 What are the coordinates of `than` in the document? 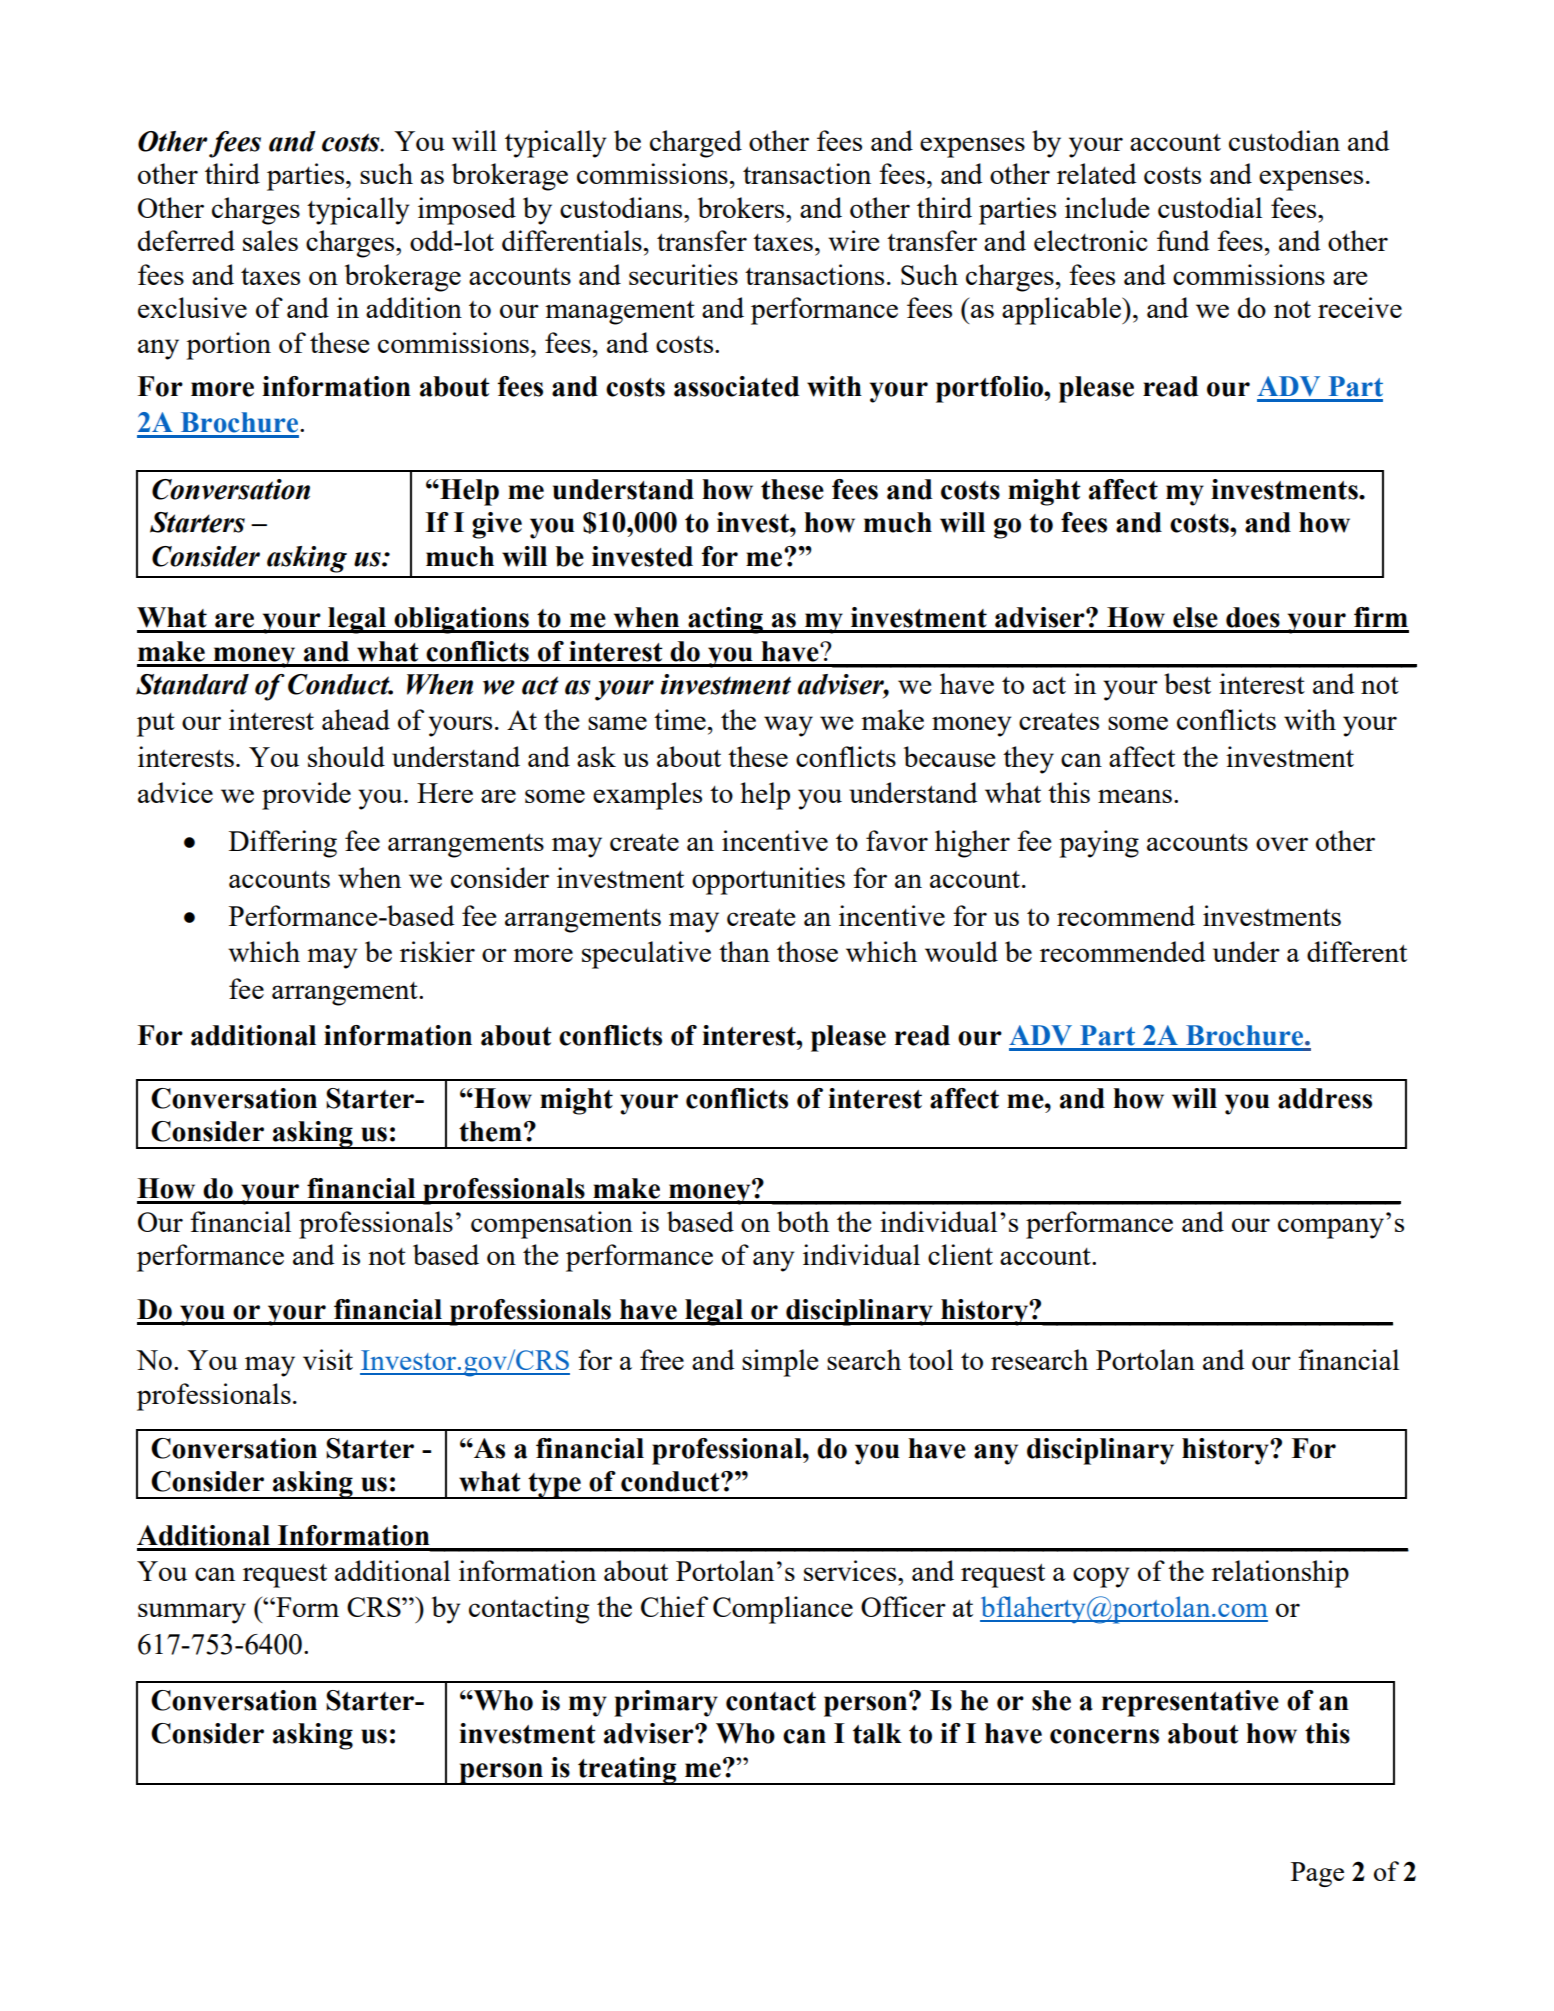 It's located at (744, 951).
